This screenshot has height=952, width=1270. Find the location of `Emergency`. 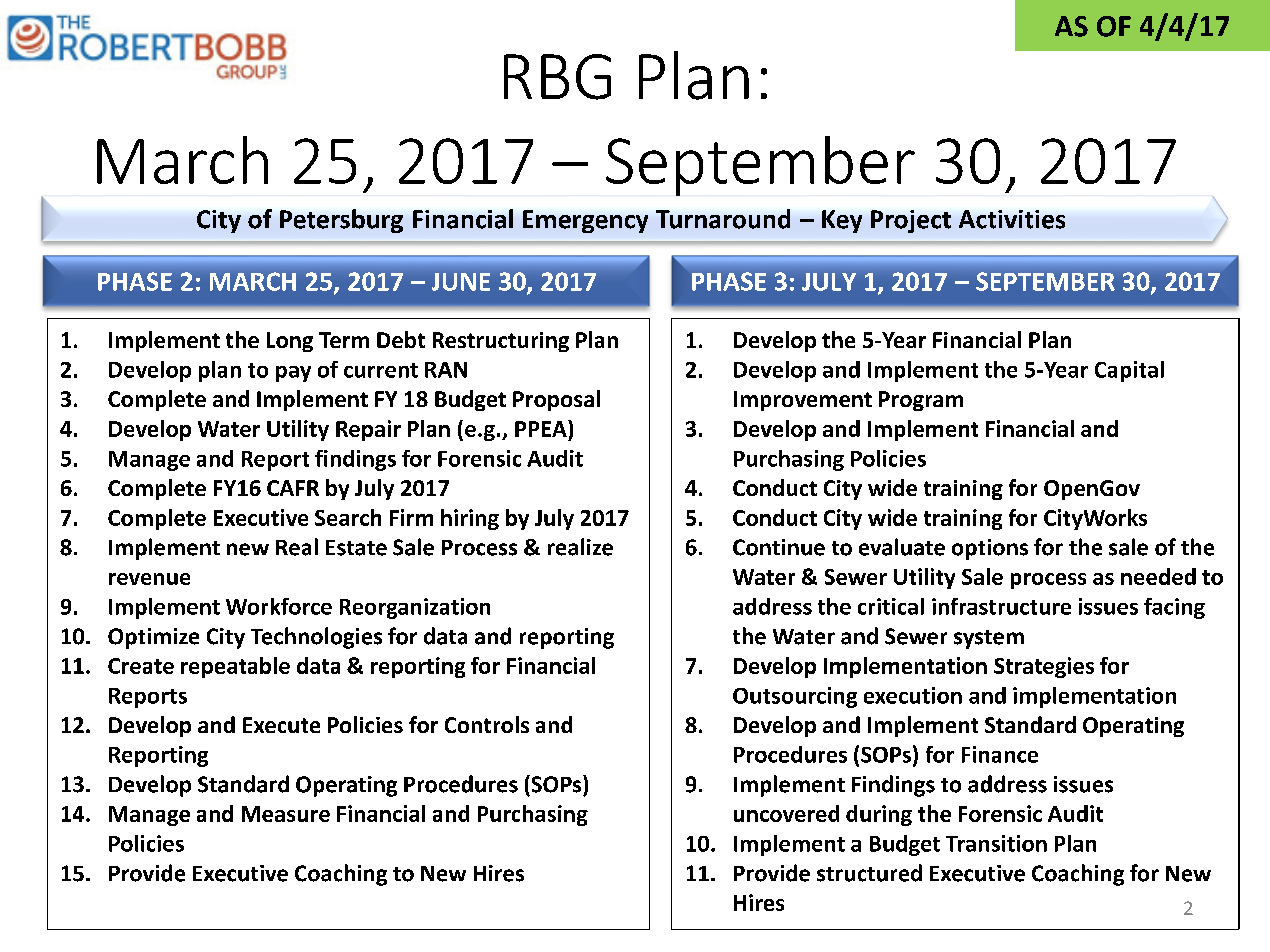

Emergency is located at coordinates (585, 221).
